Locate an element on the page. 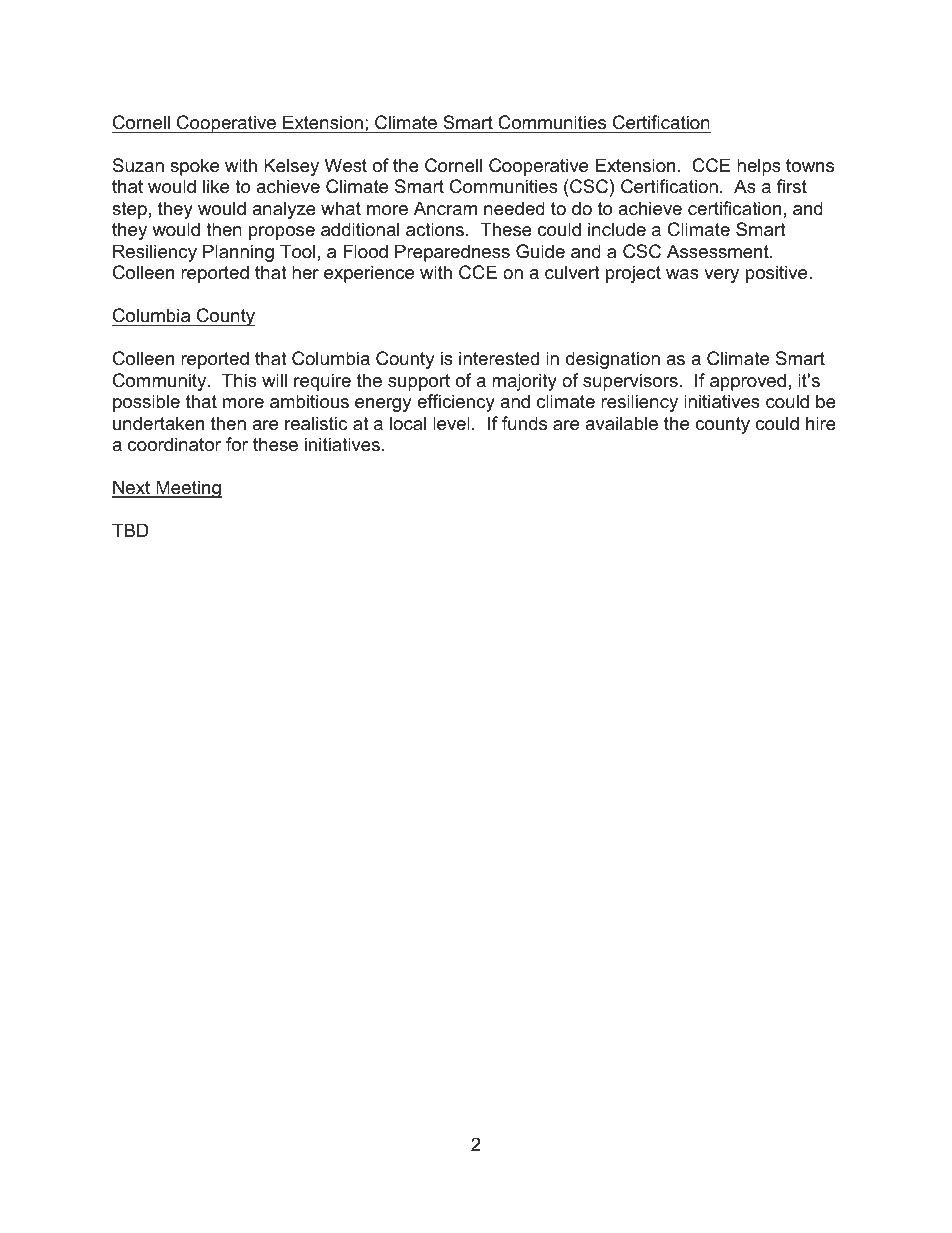 This document has width=952, height=1233. approved is located at coordinates (748, 382).
